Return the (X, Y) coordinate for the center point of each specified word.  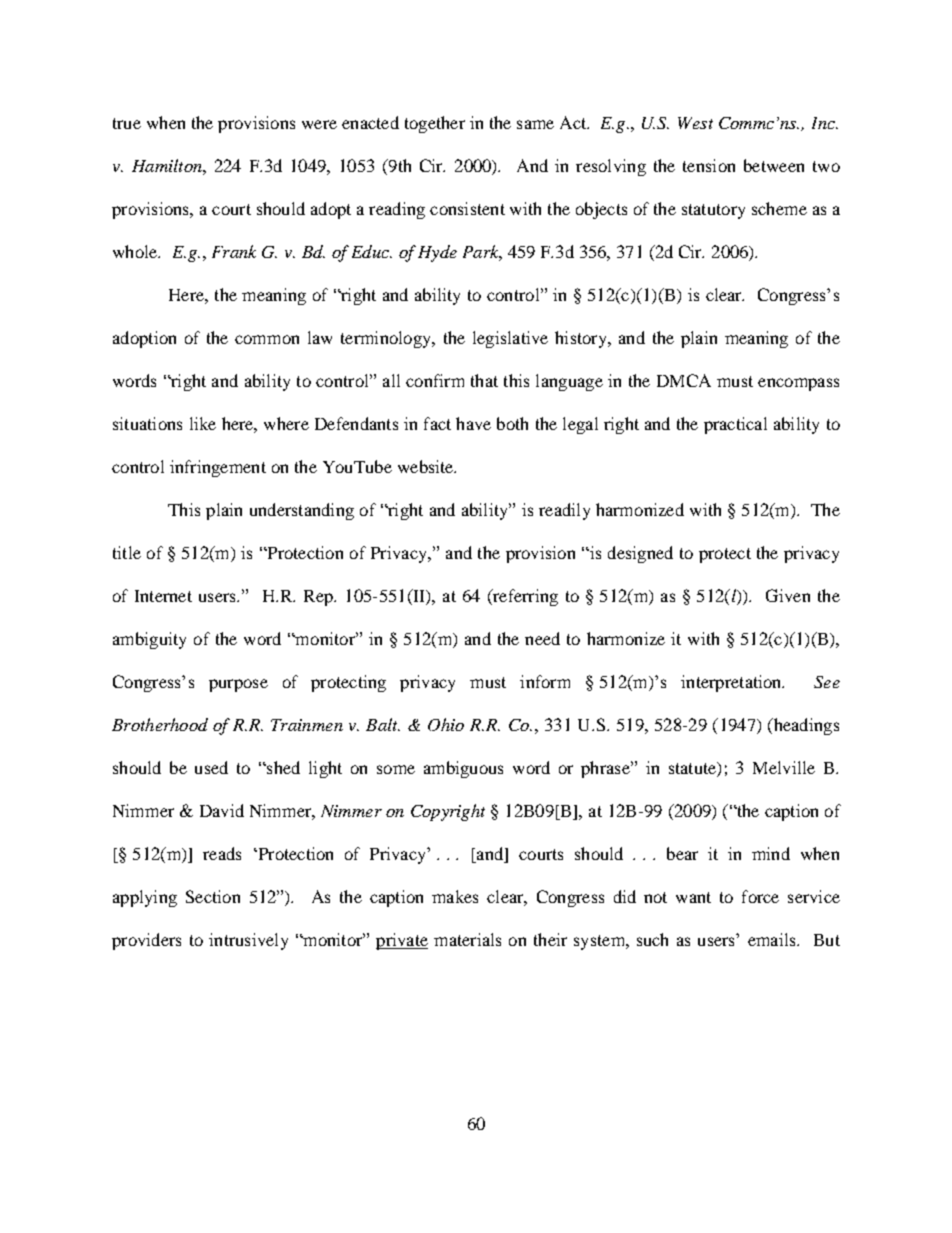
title (127, 552)
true (127, 123)
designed (640, 554)
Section (213, 896)
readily (564, 511)
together (435, 124)
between (774, 165)
